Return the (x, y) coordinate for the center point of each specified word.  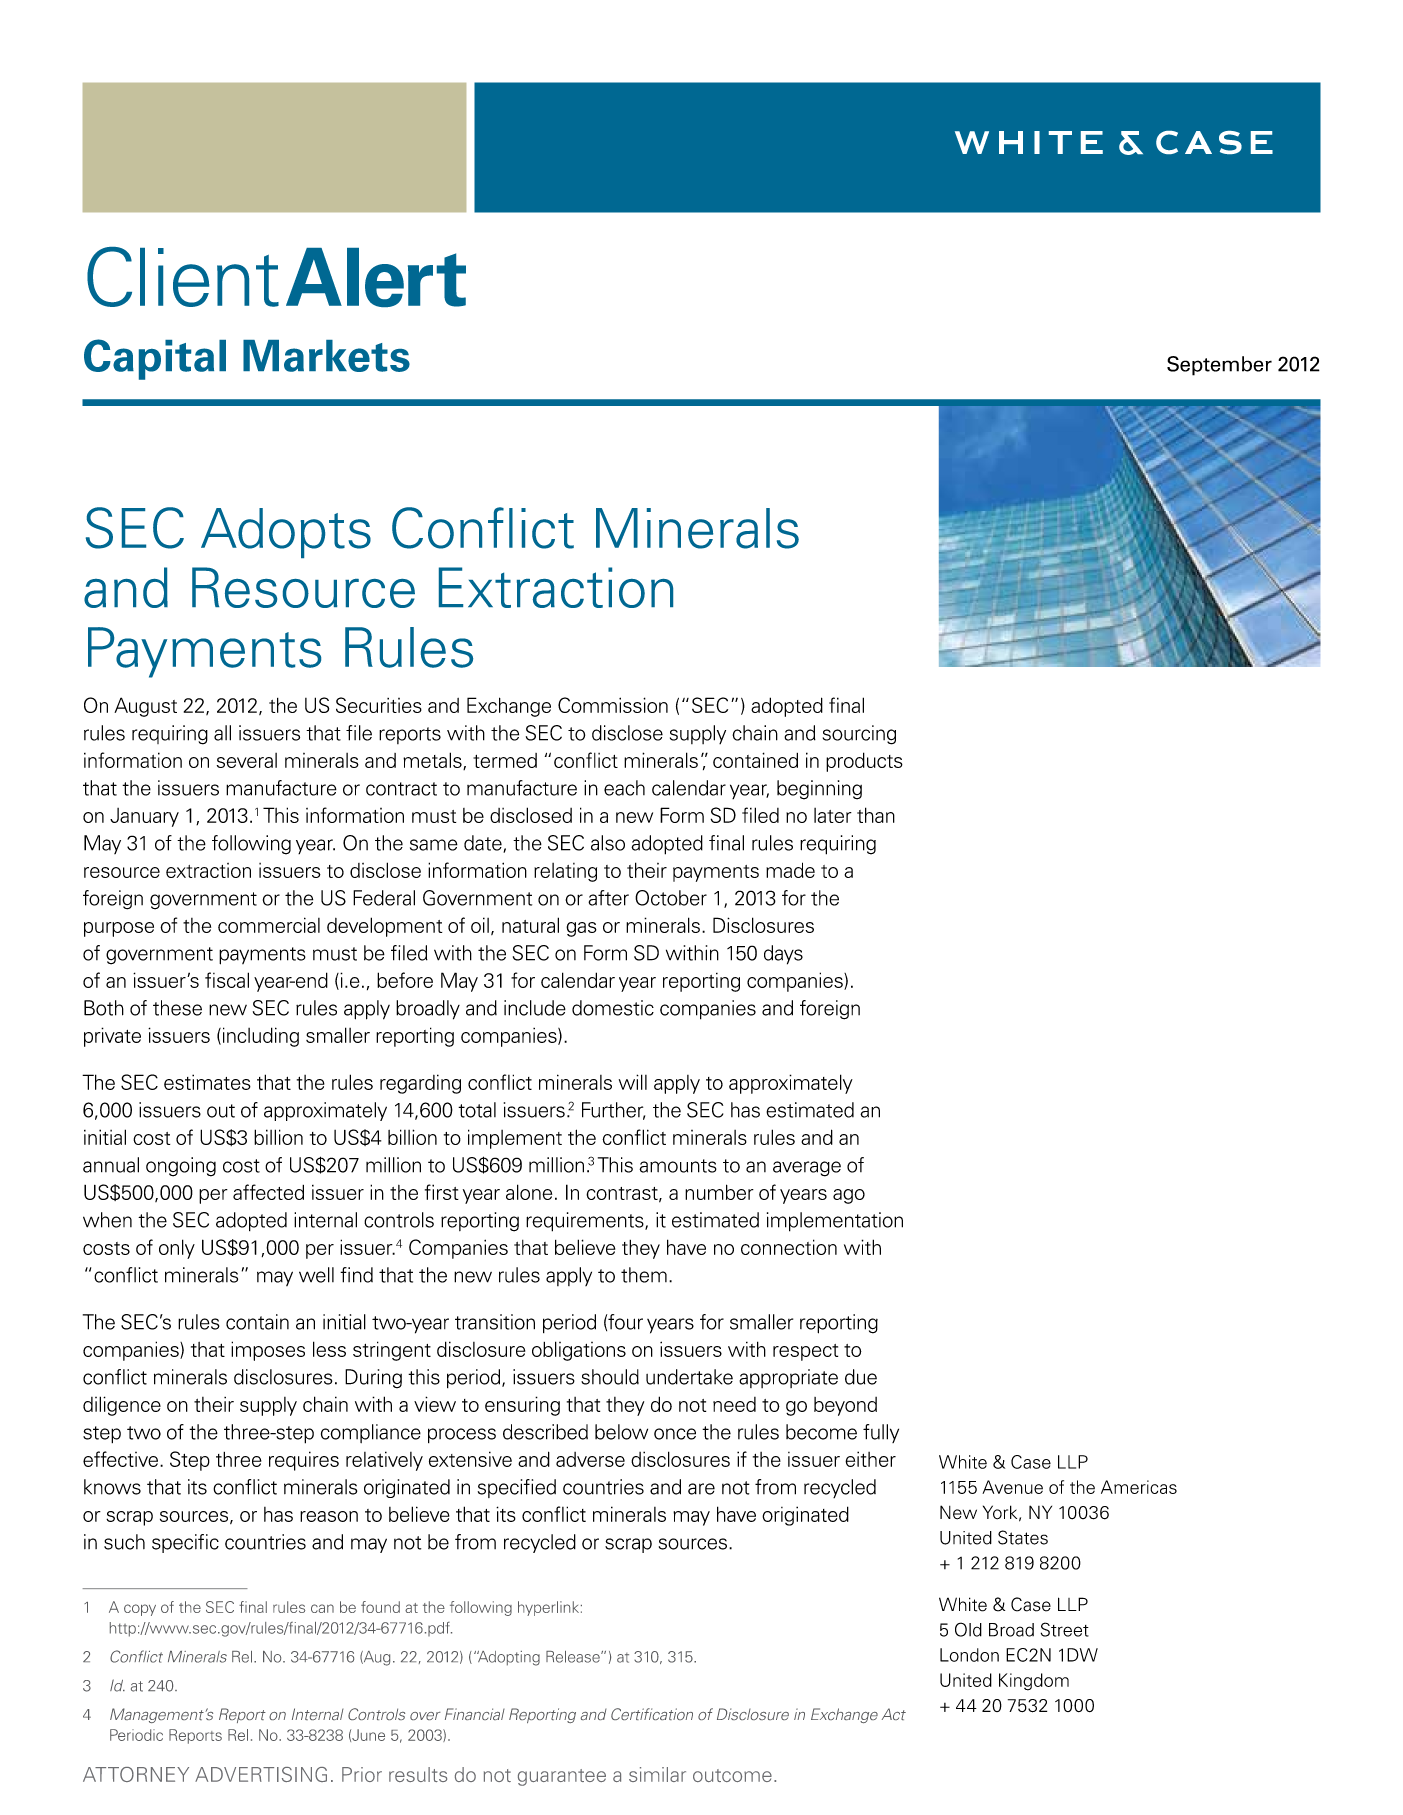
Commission (613, 705)
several (247, 760)
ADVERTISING (261, 1774)
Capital (155, 359)
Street (1065, 1629)
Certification (652, 1714)
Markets (326, 356)
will (633, 1082)
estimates (207, 1082)
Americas (1139, 1487)
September (1219, 366)
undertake (689, 1377)
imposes (268, 1351)
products (864, 762)
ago (849, 1196)
